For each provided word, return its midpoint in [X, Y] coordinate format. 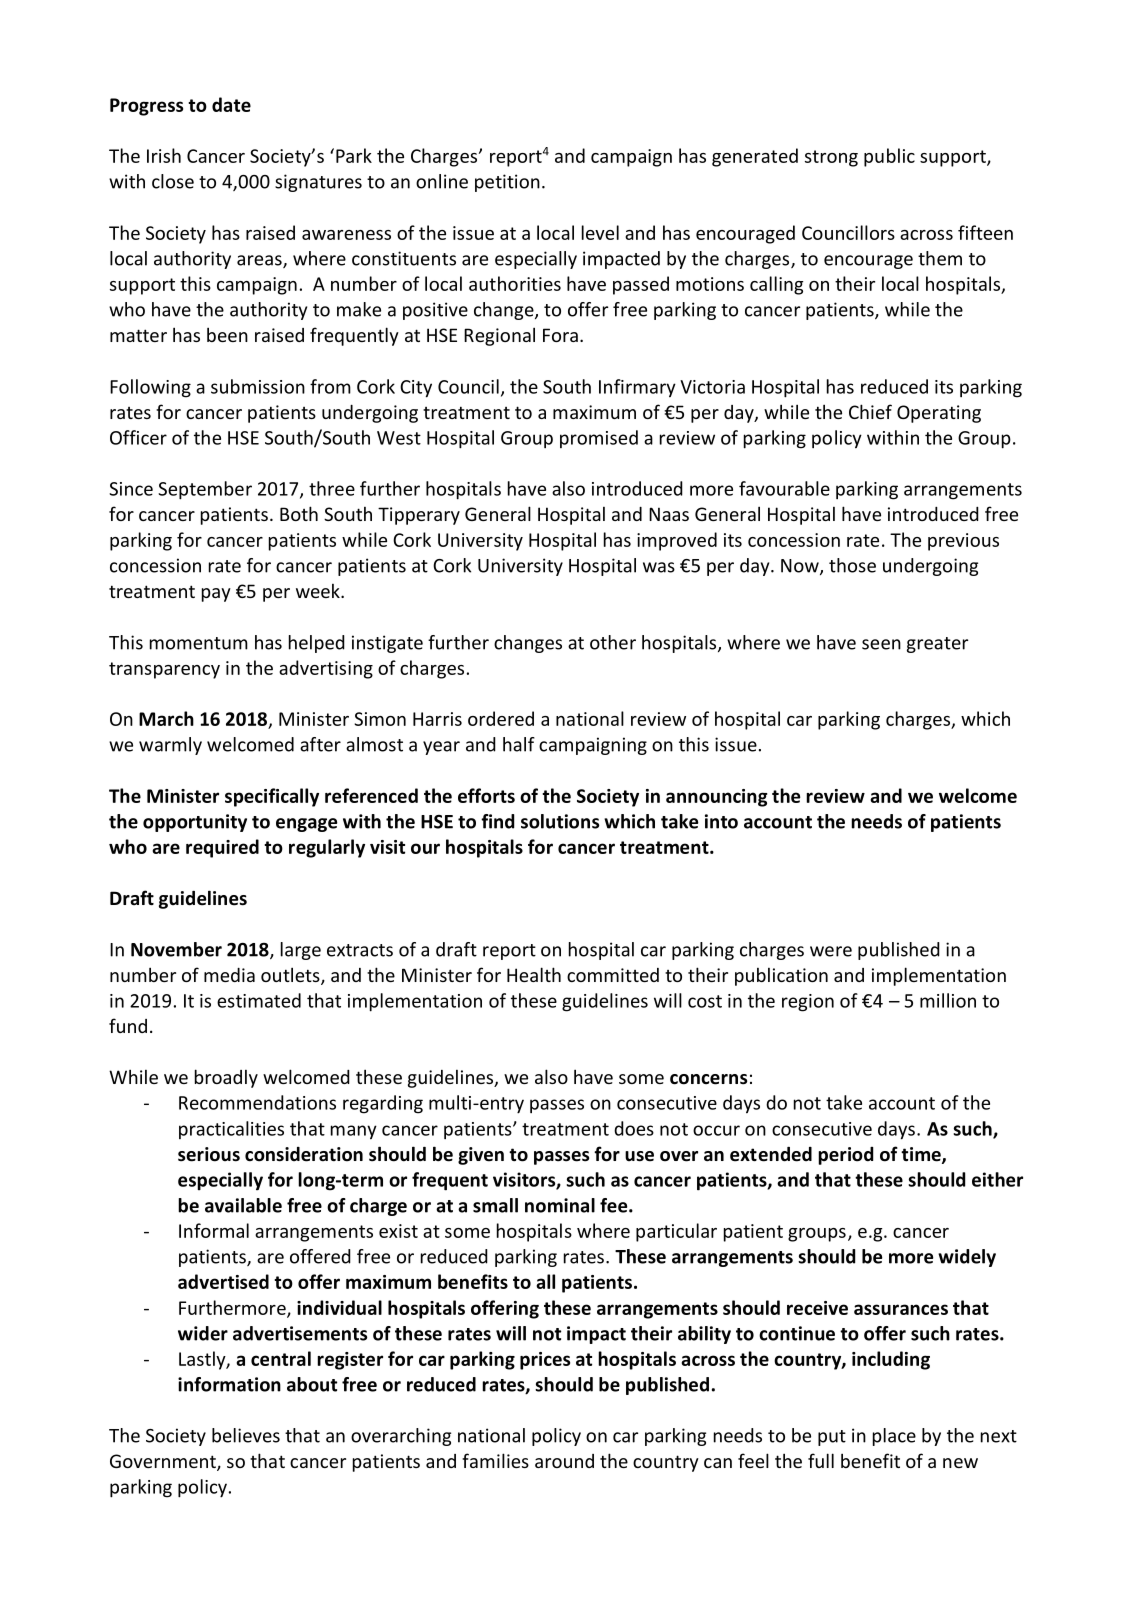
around [564, 1461]
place [894, 1437]
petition [507, 183]
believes [246, 1435]
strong [831, 158]
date [231, 104]
